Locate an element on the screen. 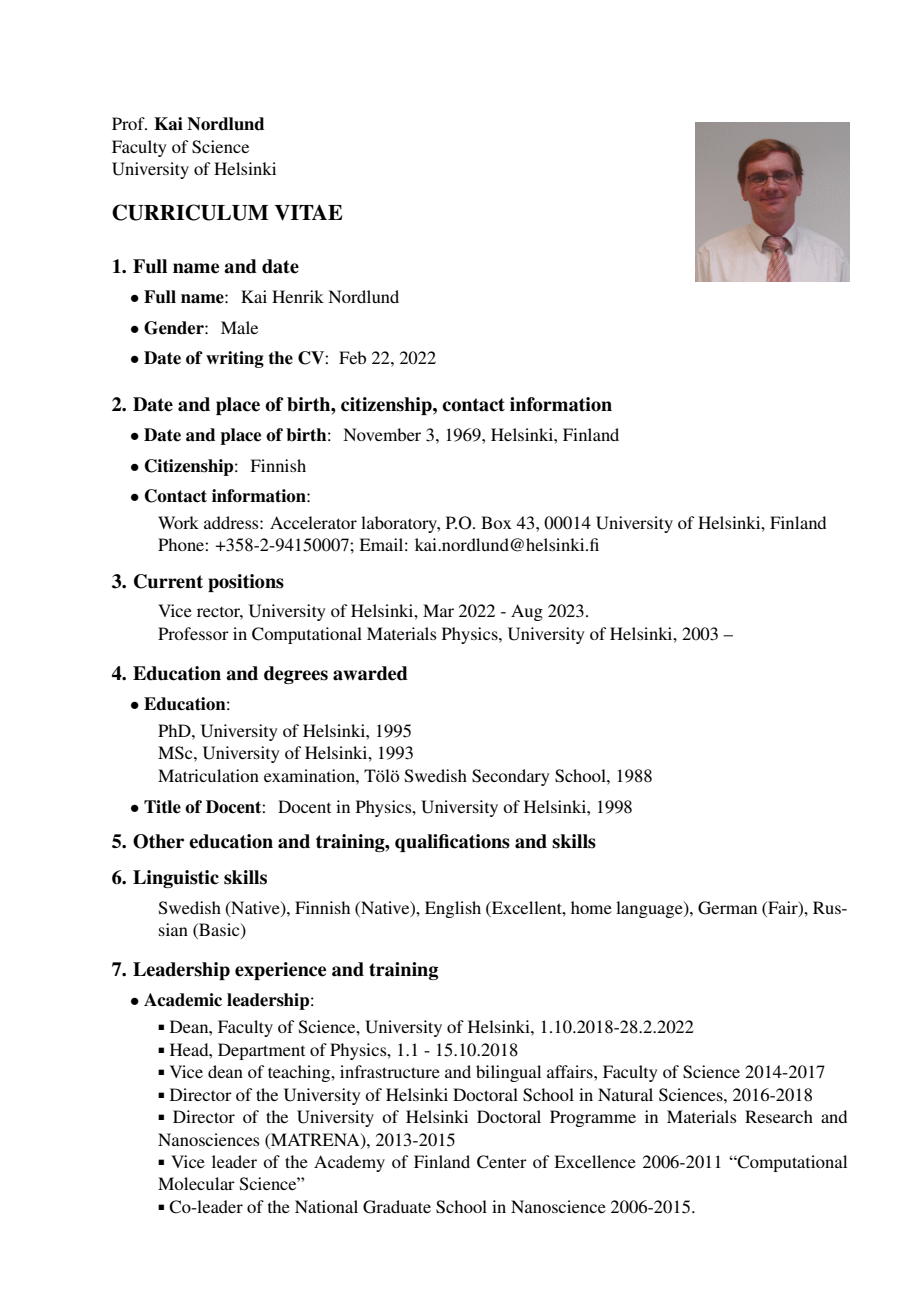  VITAE is located at coordinates (308, 212).
